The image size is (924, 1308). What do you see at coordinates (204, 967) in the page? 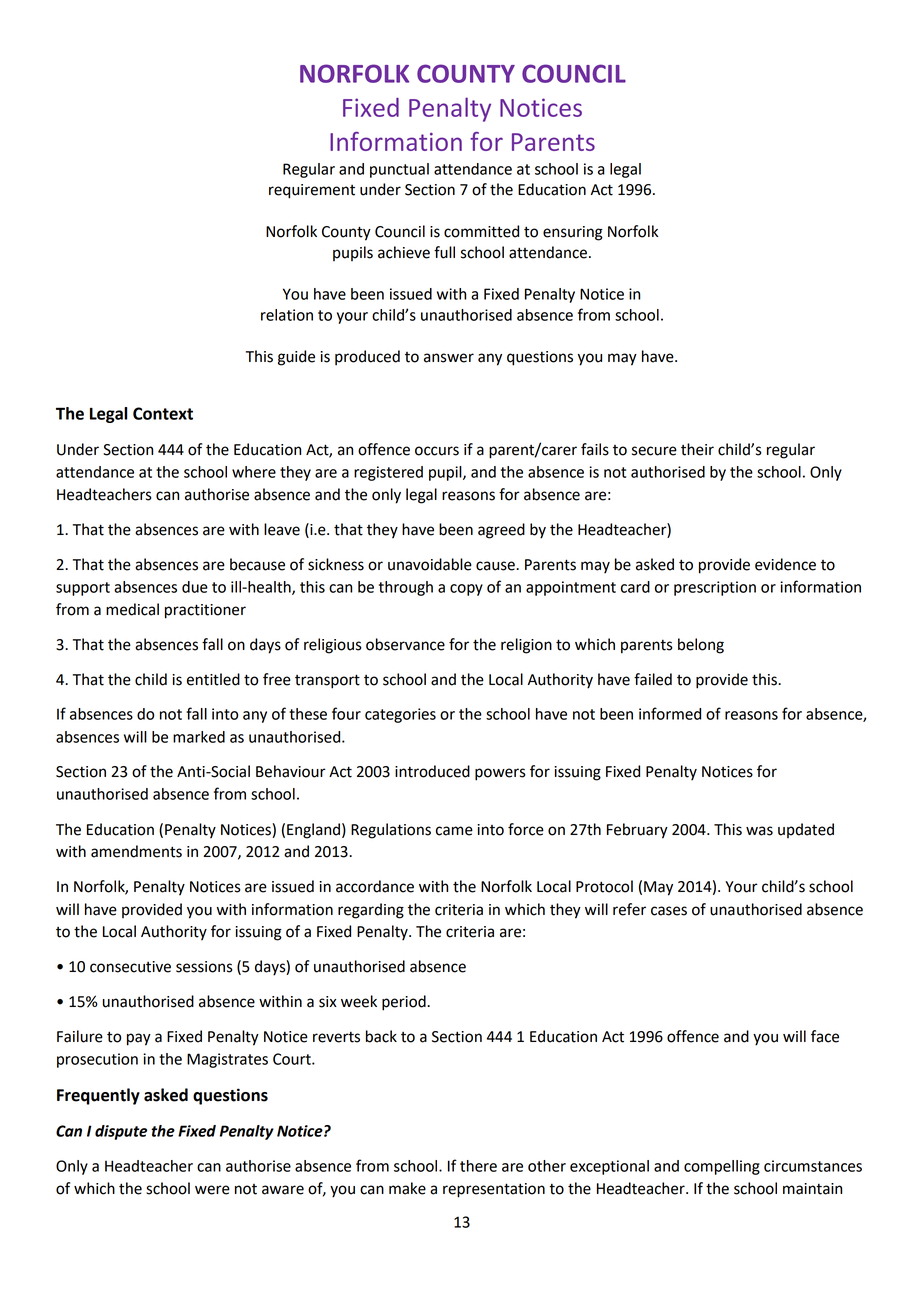
I see `sessions` at bounding box center [204, 967].
